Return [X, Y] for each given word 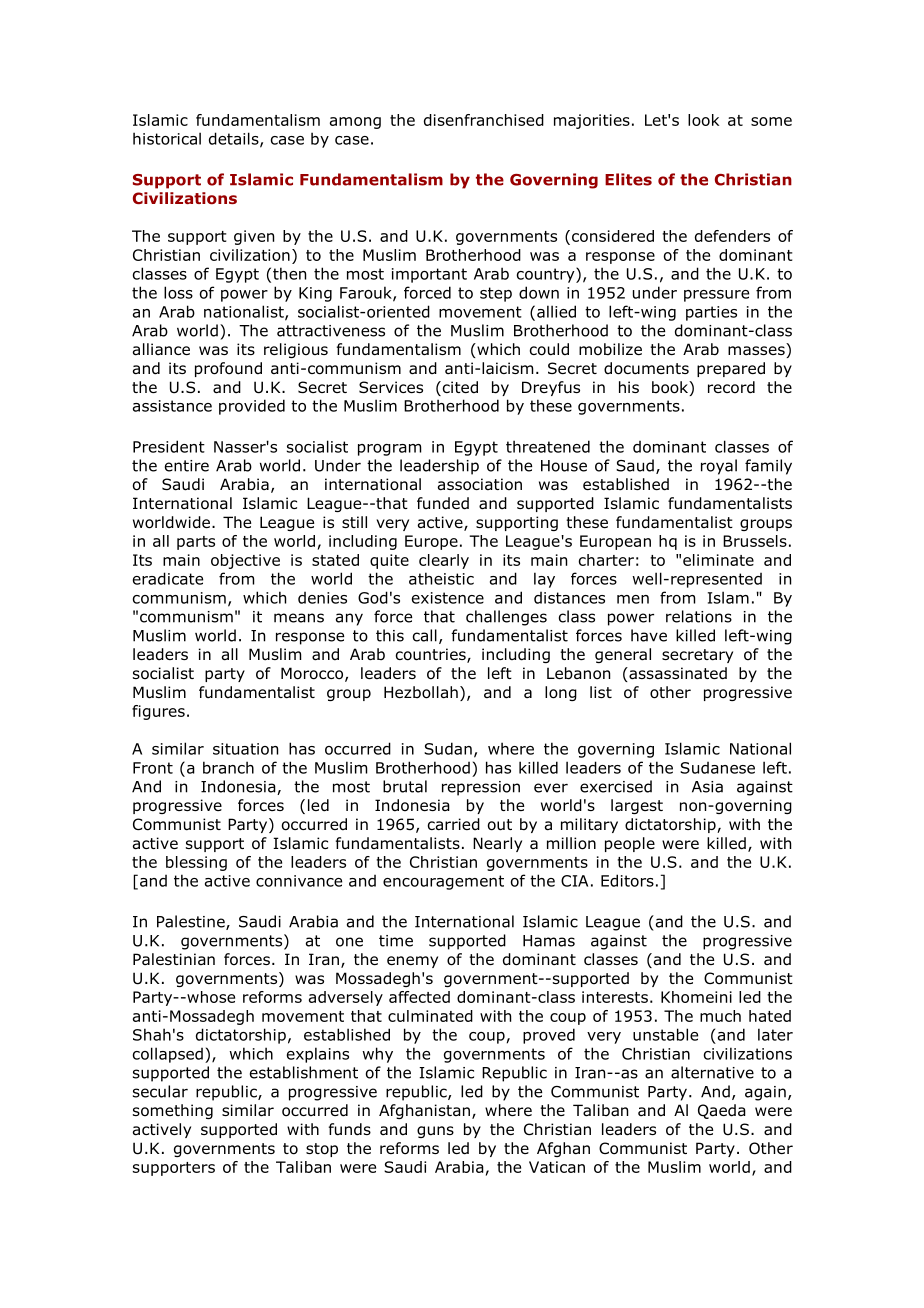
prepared [731, 369]
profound [228, 369]
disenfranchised [484, 120]
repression [481, 788]
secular [160, 1091]
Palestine [192, 922]
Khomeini [696, 997]
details [235, 139]
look [703, 120]
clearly [444, 561]
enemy [412, 962]
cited [459, 388]
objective [245, 561]
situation [245, 749]
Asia [707, 787]
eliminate [718, 560]
